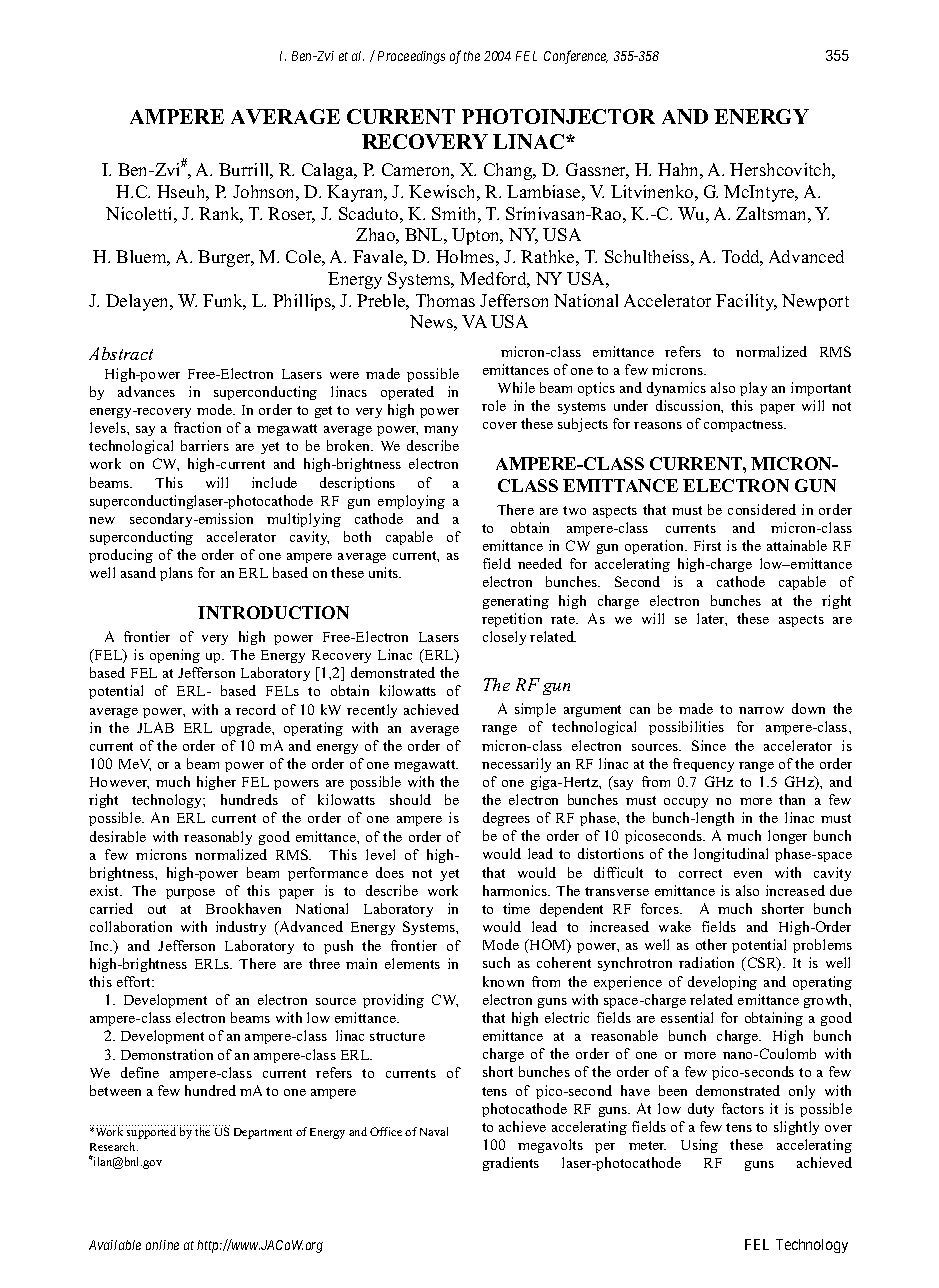  I want to click on Conference, so click(576, 57).
